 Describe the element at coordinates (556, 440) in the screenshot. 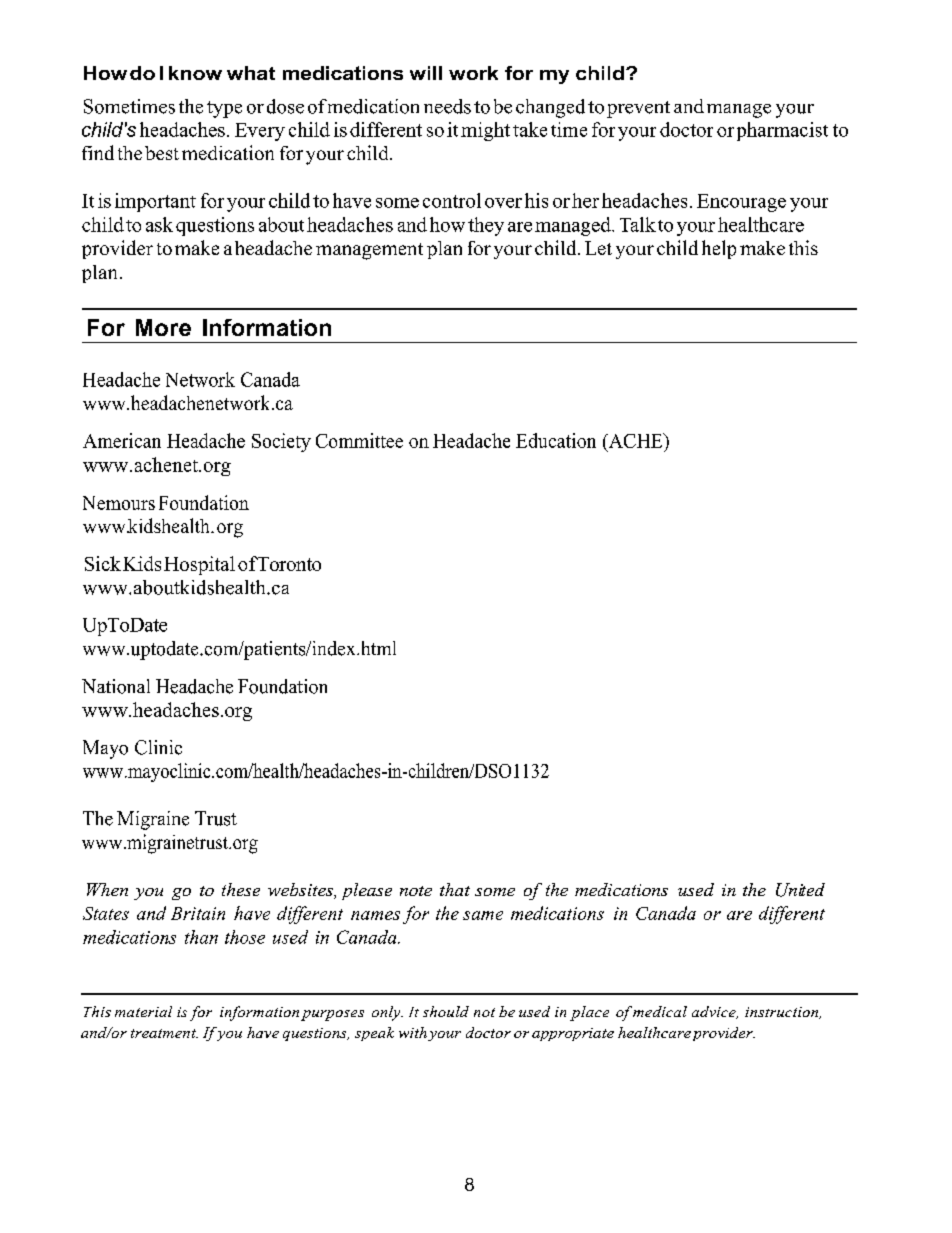

I see `Education` at that location.
